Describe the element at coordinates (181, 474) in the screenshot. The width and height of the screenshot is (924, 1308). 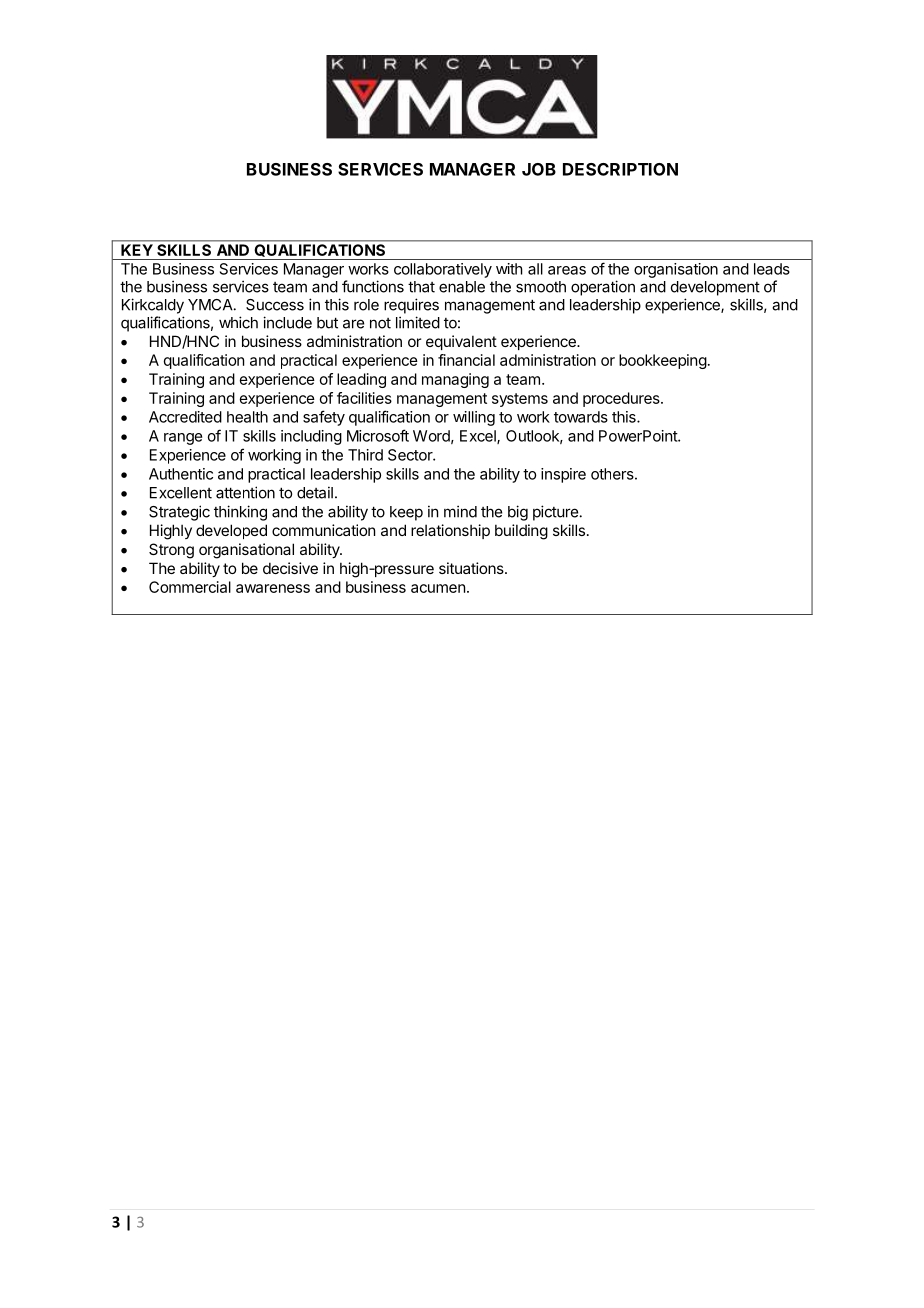
I see `Authentic` at that location.
